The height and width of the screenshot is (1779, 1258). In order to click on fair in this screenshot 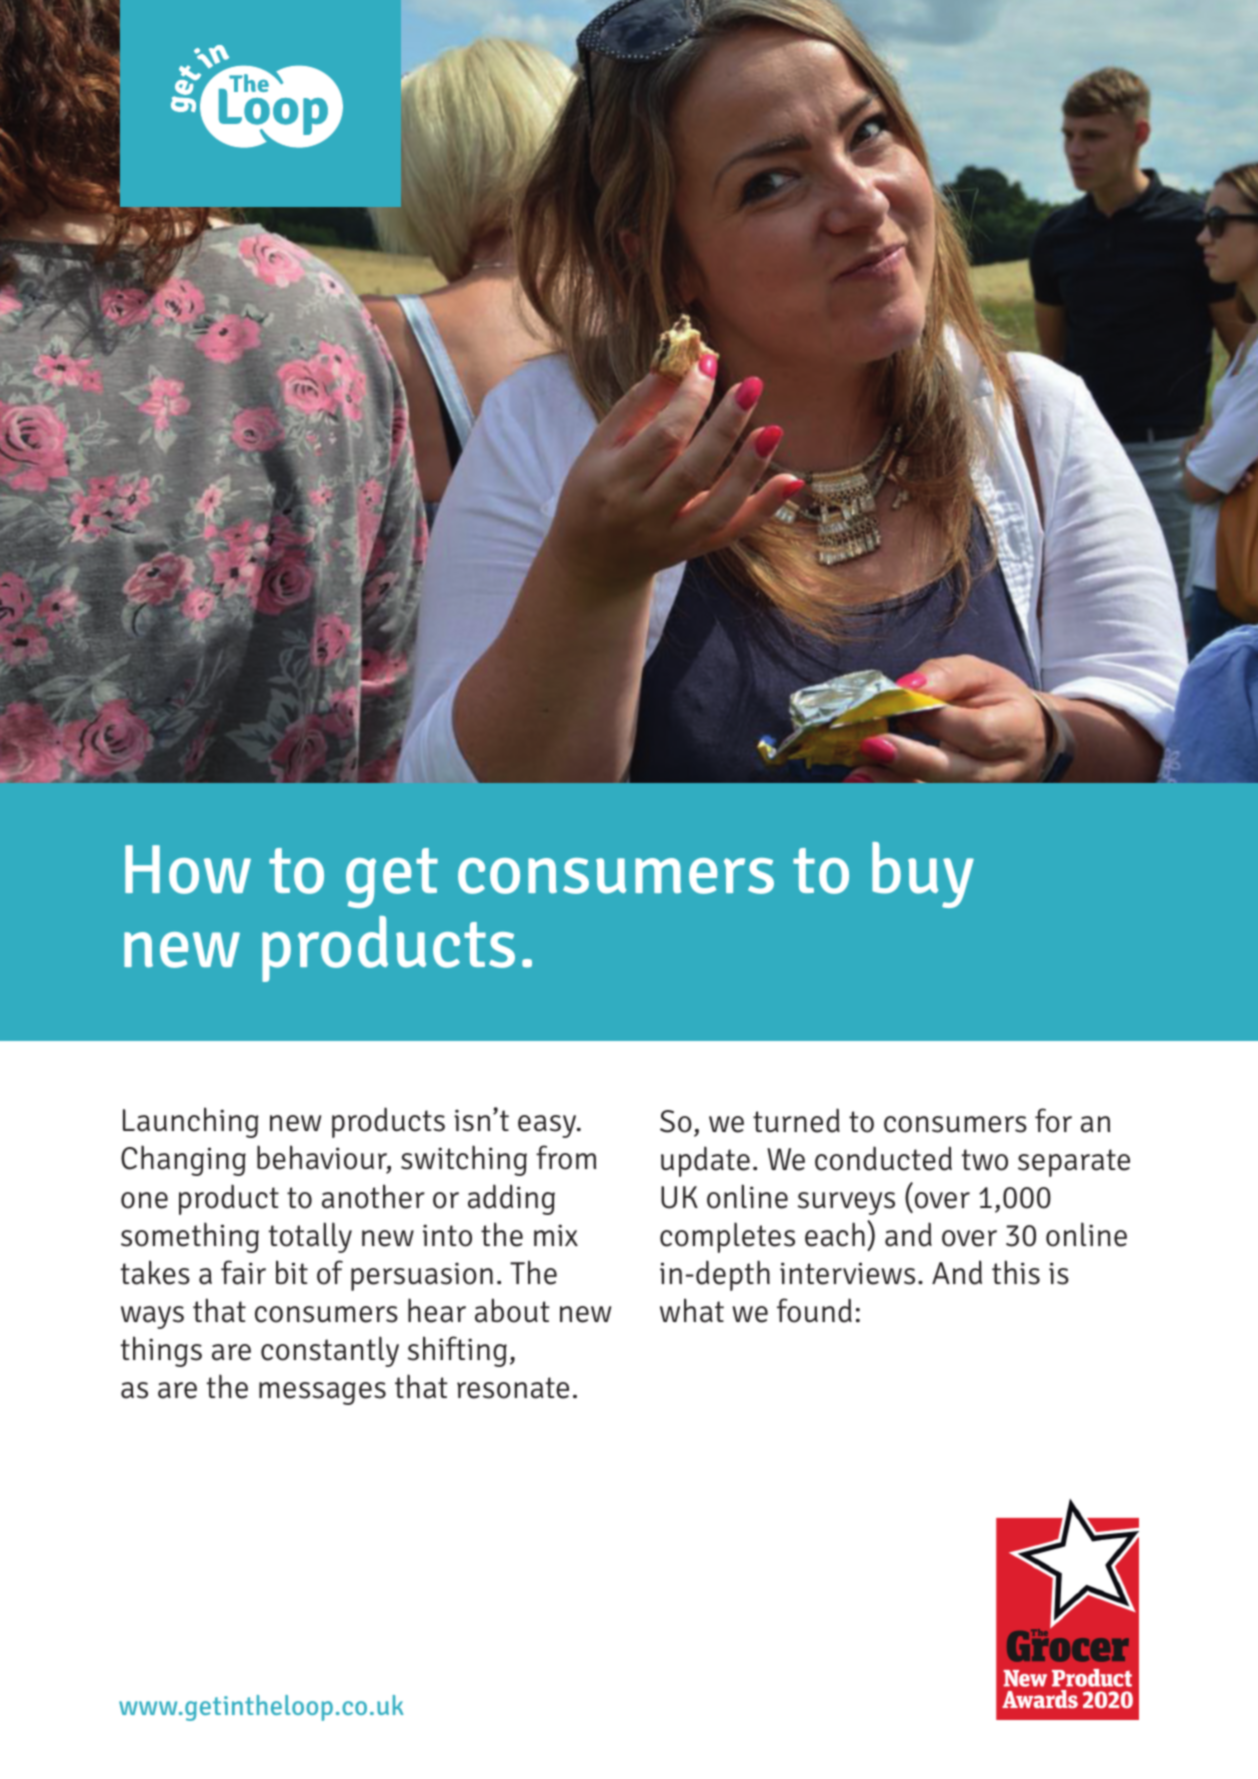, I will do `click(243, 1272)`.
